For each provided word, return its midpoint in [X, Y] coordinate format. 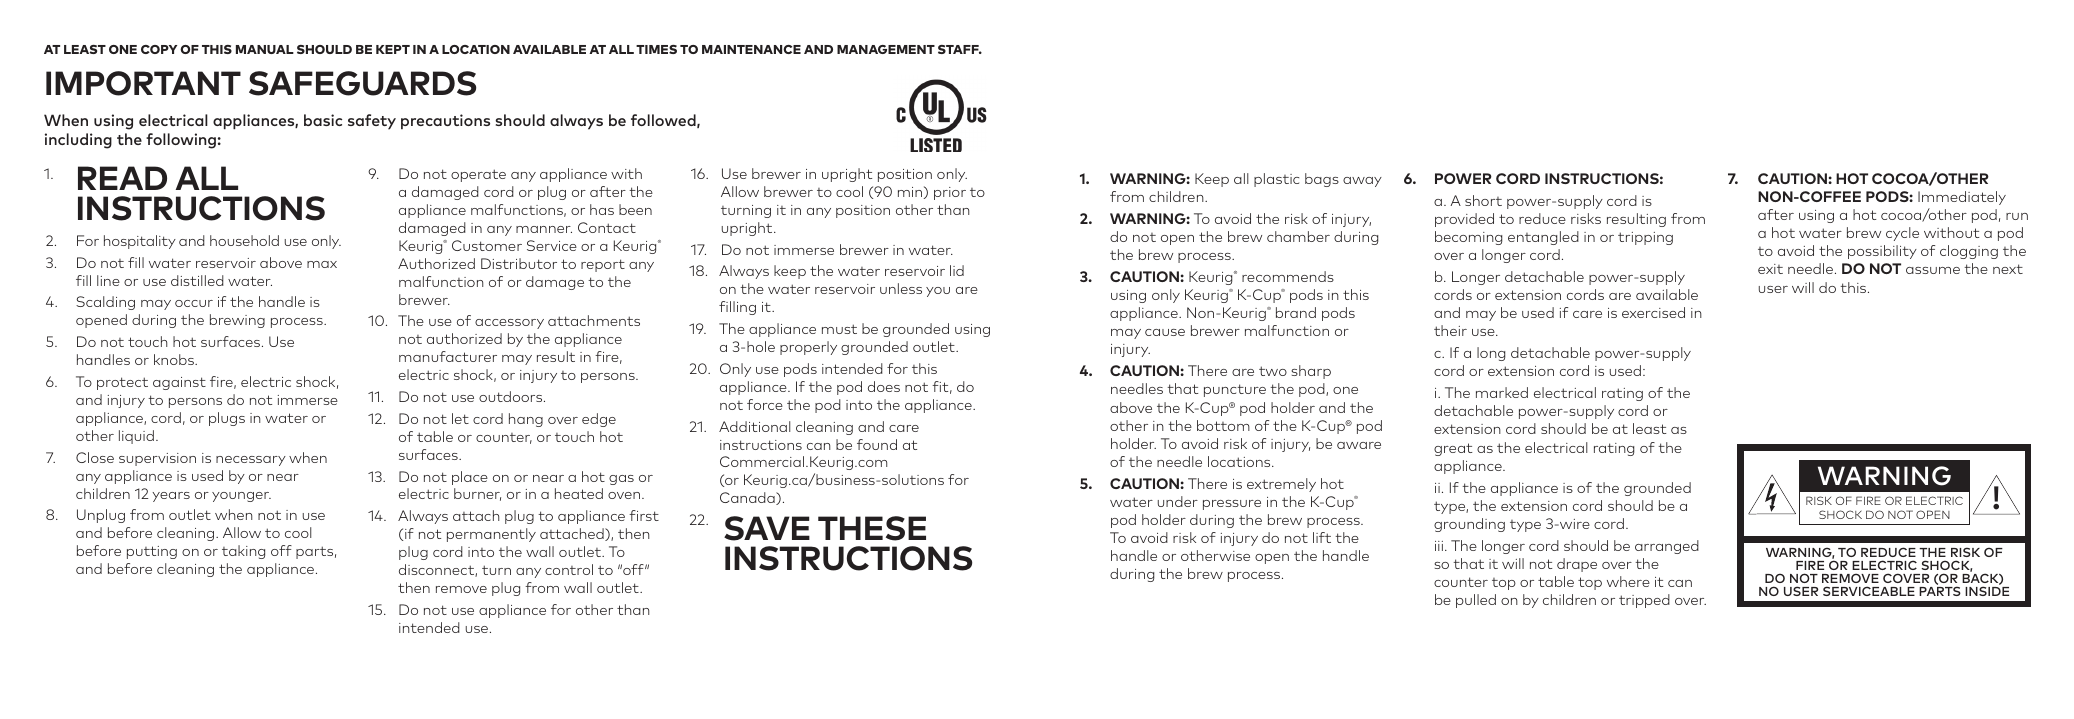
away [1362, 182]
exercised [1653, 312]
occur [194, 303]
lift [1322, 537]
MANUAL [265, 49]
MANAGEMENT [886, 49]
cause [1165, 332]
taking [243, 552]
